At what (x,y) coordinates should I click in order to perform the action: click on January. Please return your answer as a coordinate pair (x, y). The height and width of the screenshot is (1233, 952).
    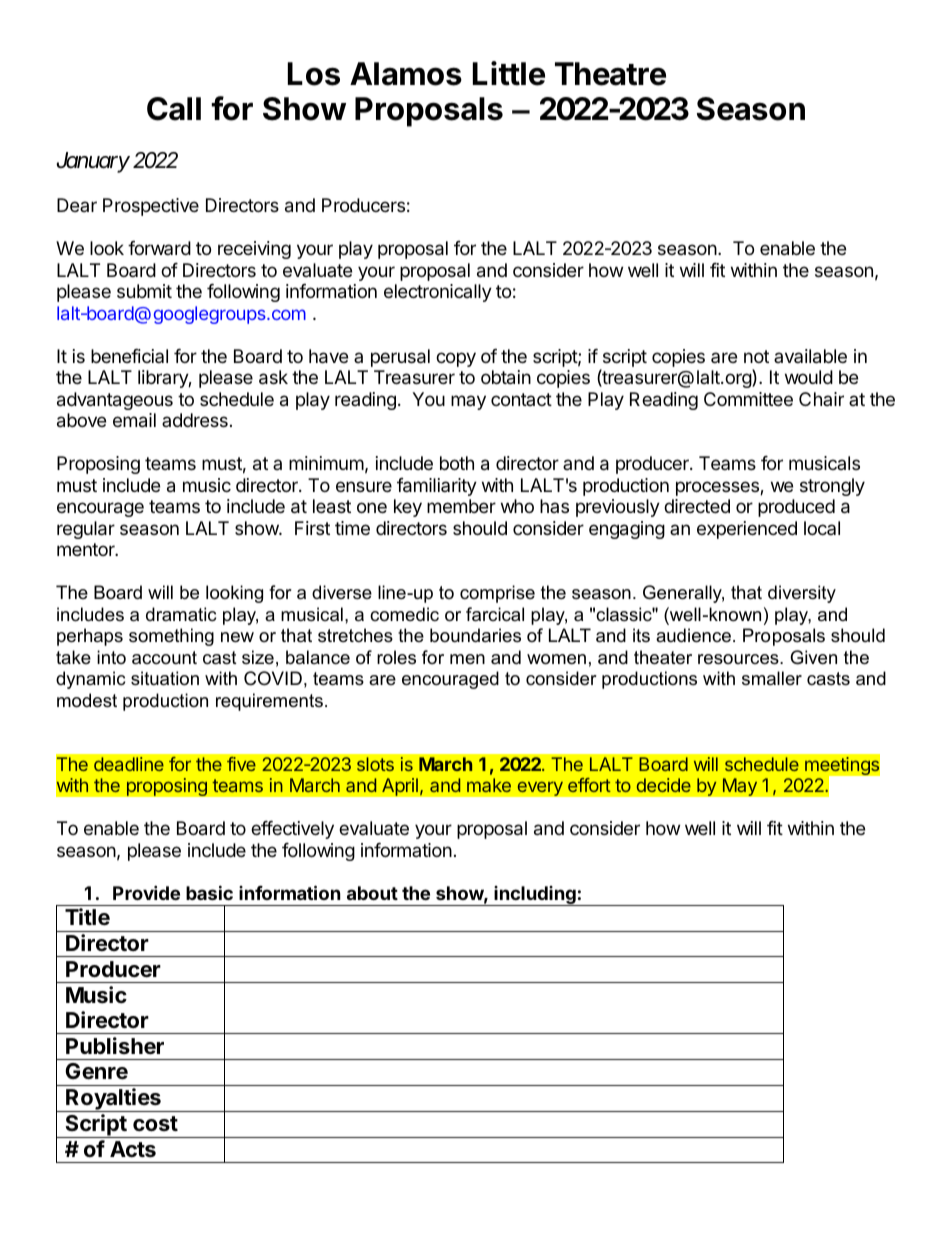
    Looking at the image, I should click on (93, 162).
